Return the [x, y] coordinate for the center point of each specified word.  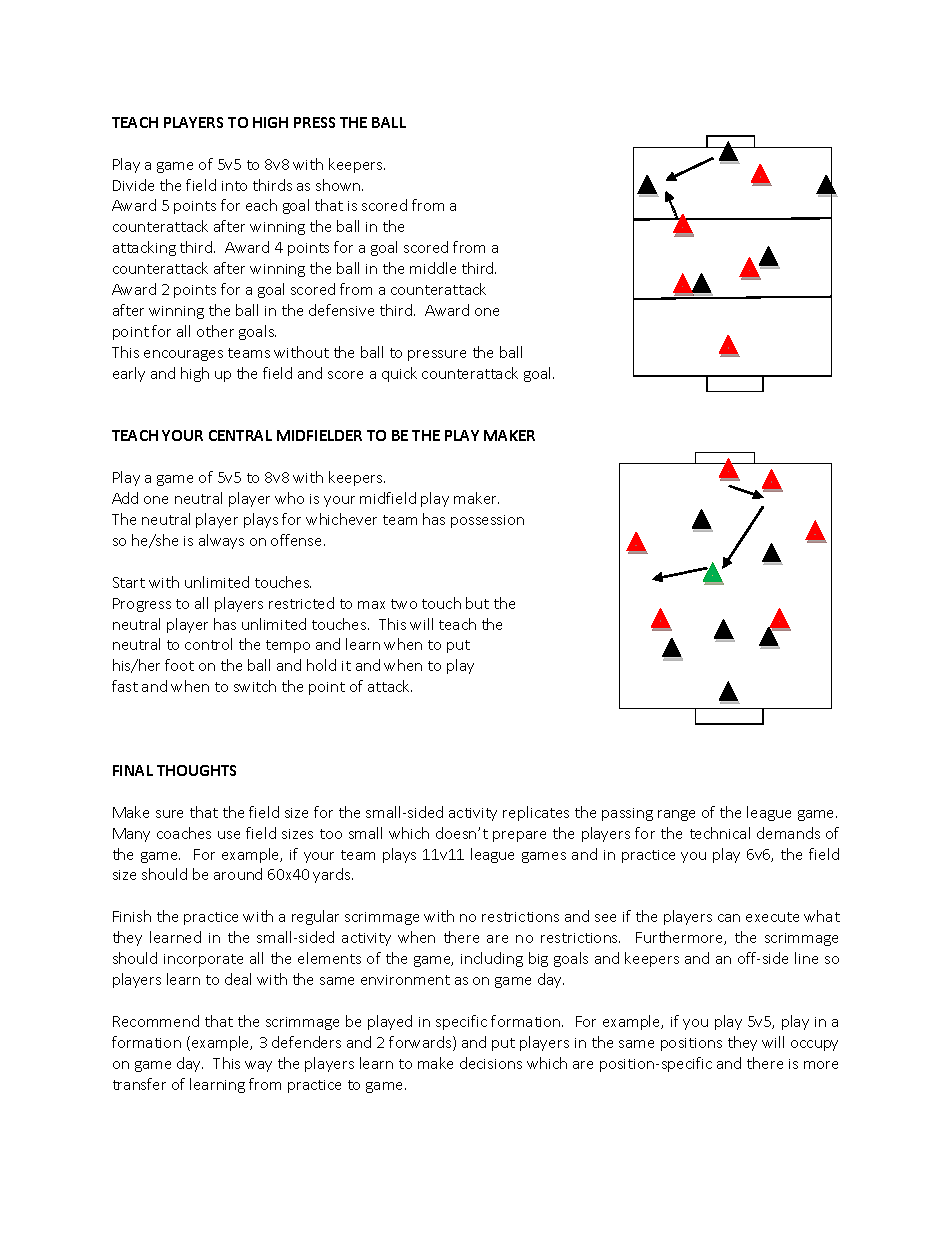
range [676, 815]
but [477, 603]
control [208, 644]
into [234, 186]
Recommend [156, 1021]
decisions [491, 1063]
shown [339, 185]
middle [433, 268]
